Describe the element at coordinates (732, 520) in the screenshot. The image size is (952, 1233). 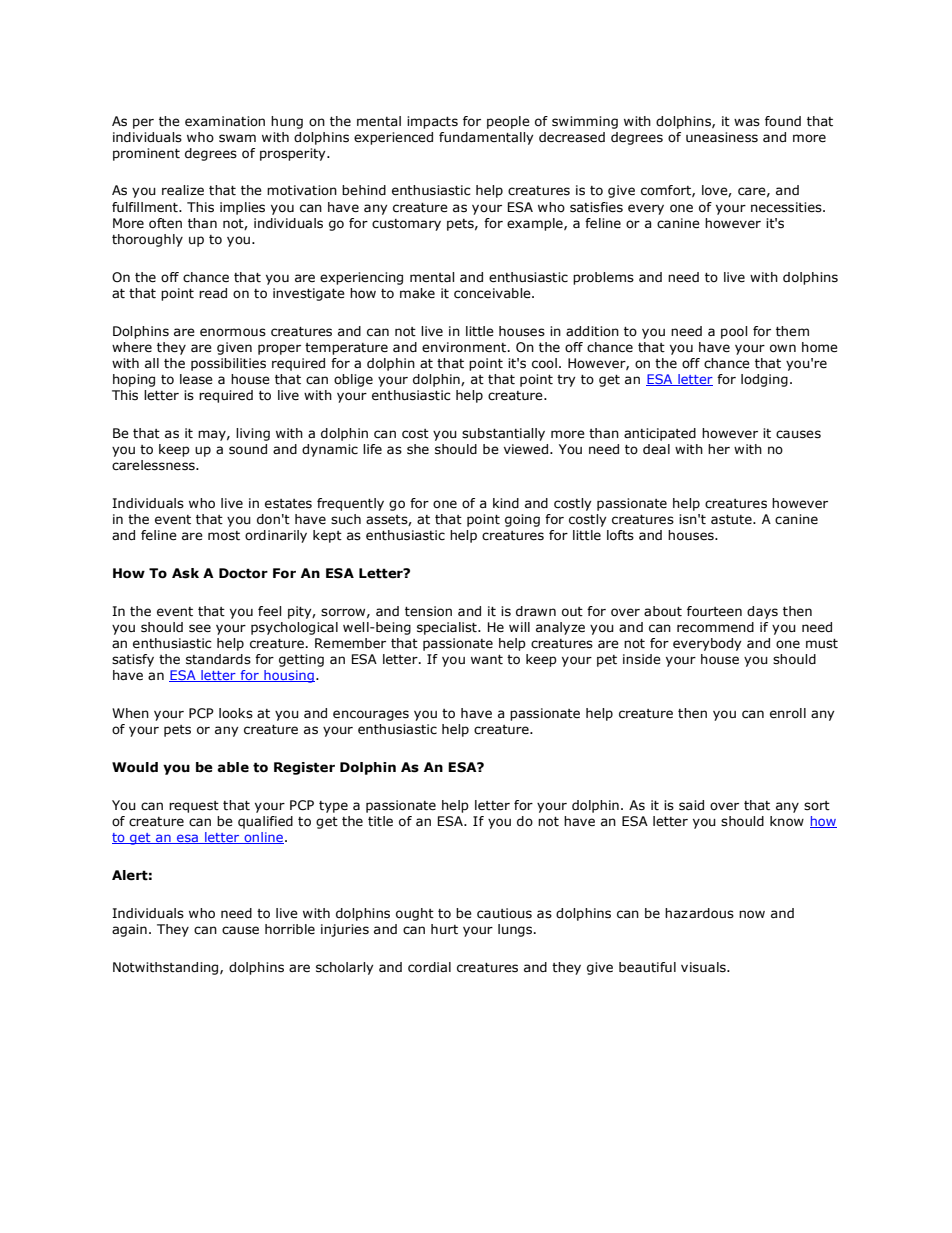
I see `astute` at that location.
